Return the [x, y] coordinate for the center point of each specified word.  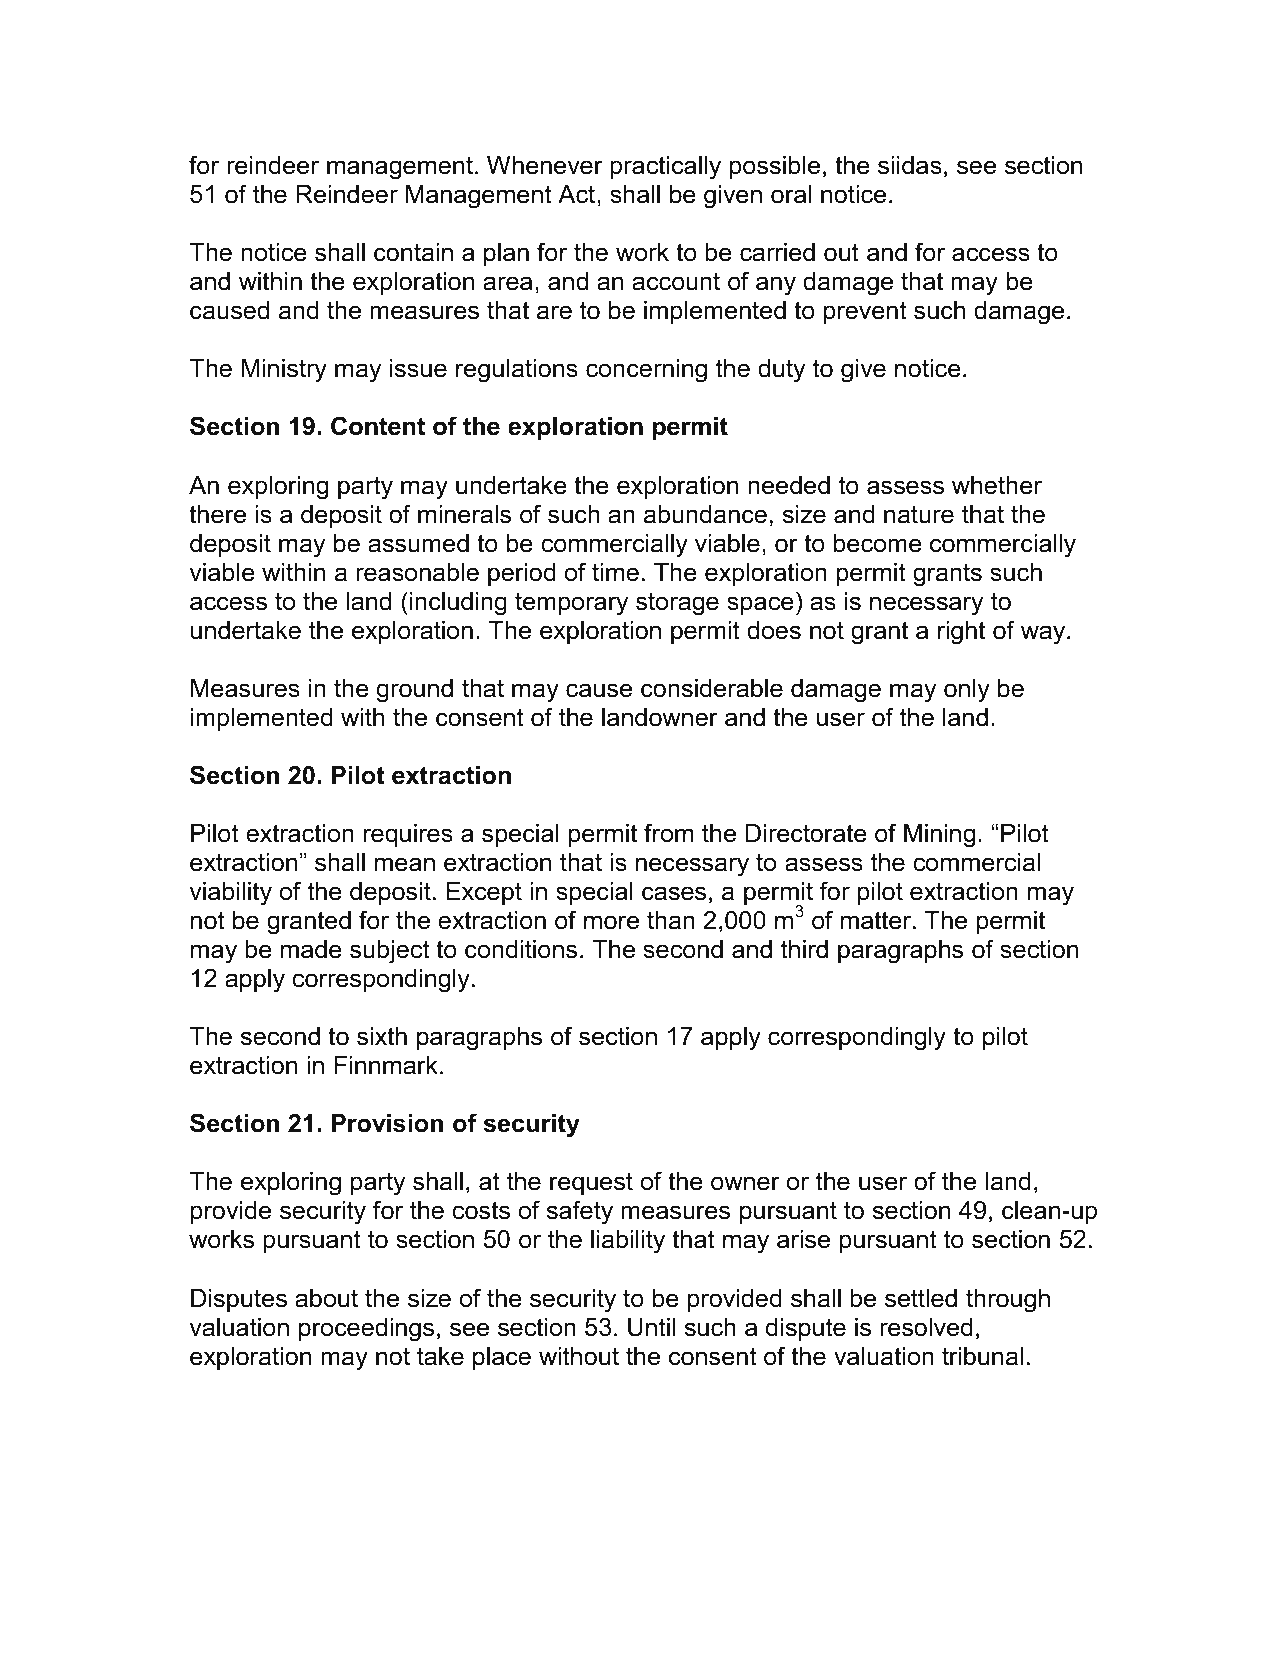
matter [877, 920]
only [967, 691]
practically [665, 168]
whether [997, 485]
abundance [705, 514]
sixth [382, 1036]
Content [378, 426]
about [326, 1298]
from [668, 833]
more [611, 922]
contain [413, 252]
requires [408, 835]
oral [791, 194]
